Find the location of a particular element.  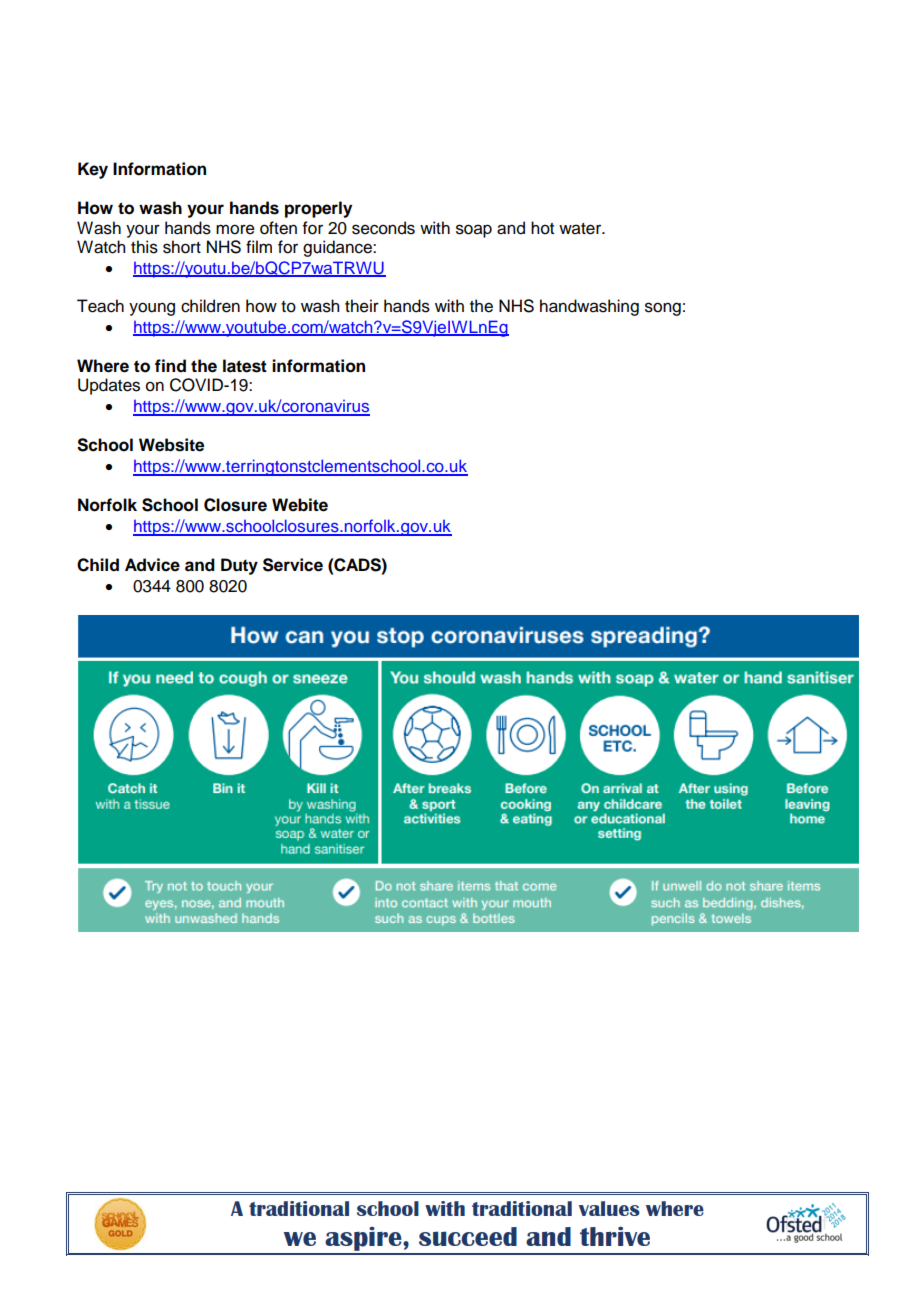

Duty is located at coordinates (239, 566).
